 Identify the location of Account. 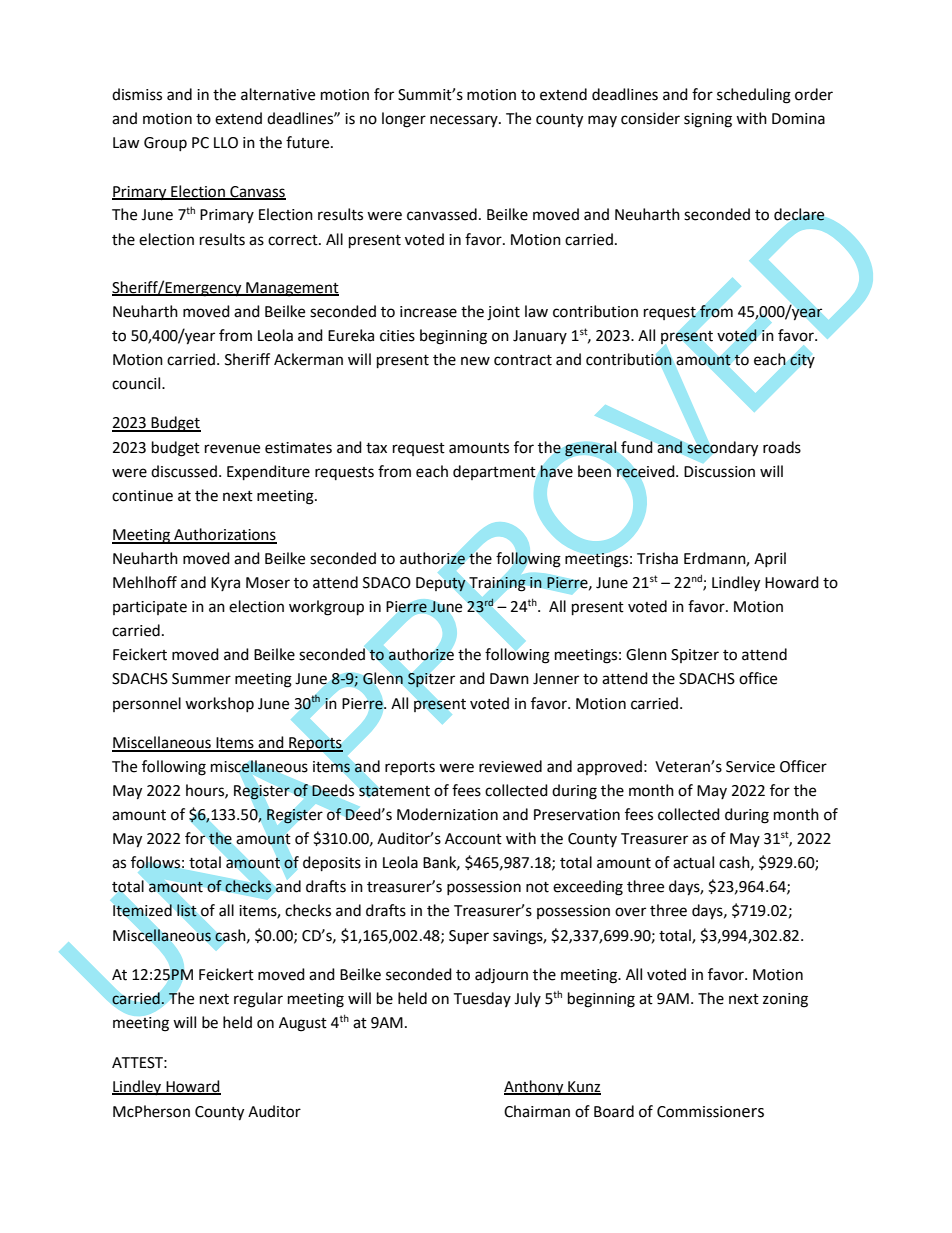
(473, 839).
